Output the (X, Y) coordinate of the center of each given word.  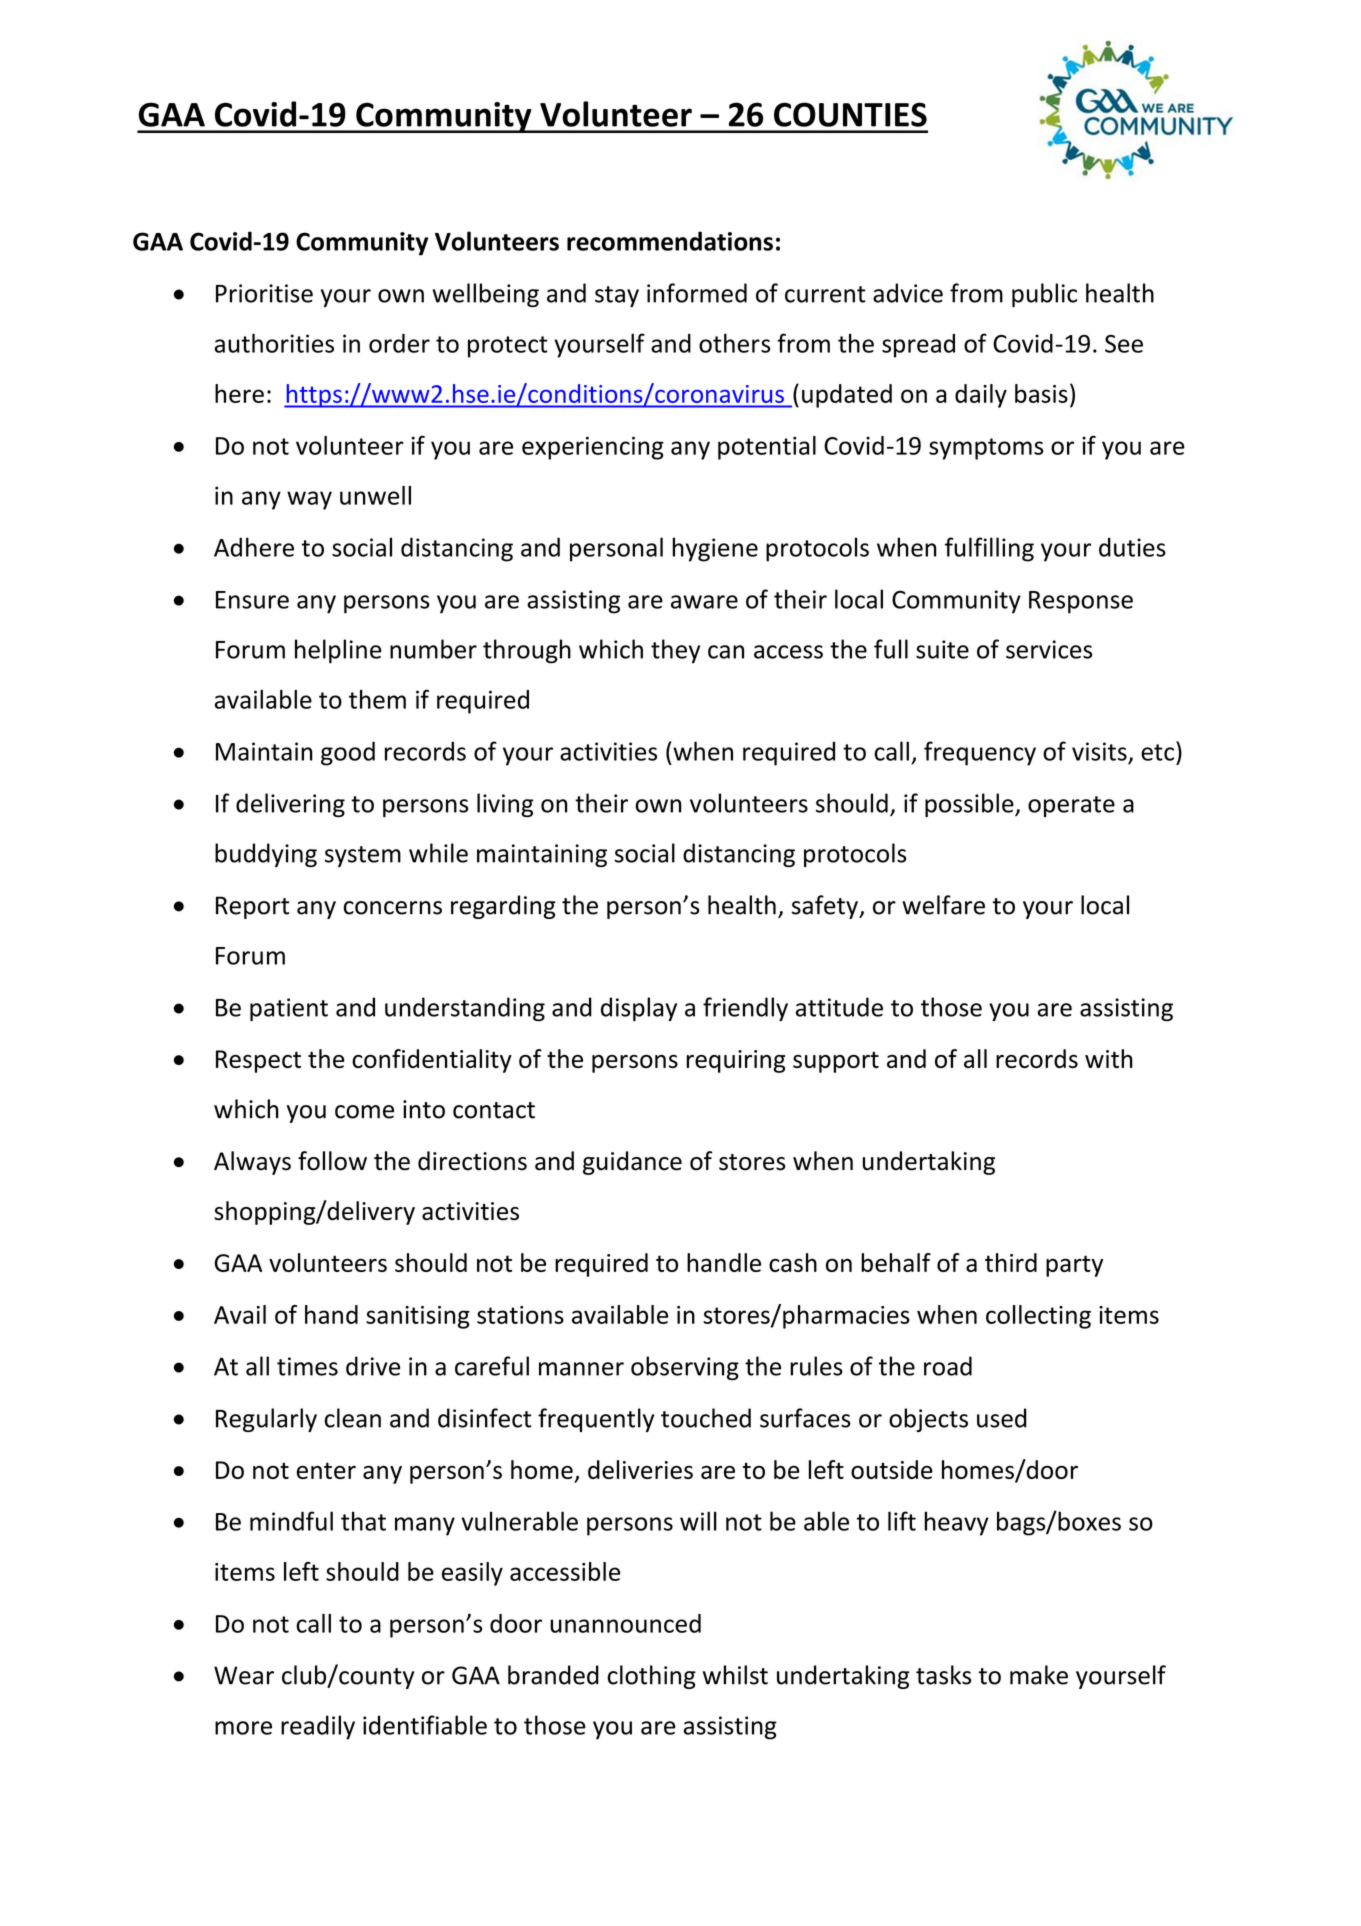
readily (318, 1727)
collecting (1038, 1317)
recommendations (670, 241)
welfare (943, 905)
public (1044, 295)
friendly (745, 1009)
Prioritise (264, 293)
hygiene (715, 549)
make (1039, 1675)
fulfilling (989, 549)
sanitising (418, 1317)
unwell (375, 495)
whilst (735, 1675)
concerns (392, 908)
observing (685, 1368)
